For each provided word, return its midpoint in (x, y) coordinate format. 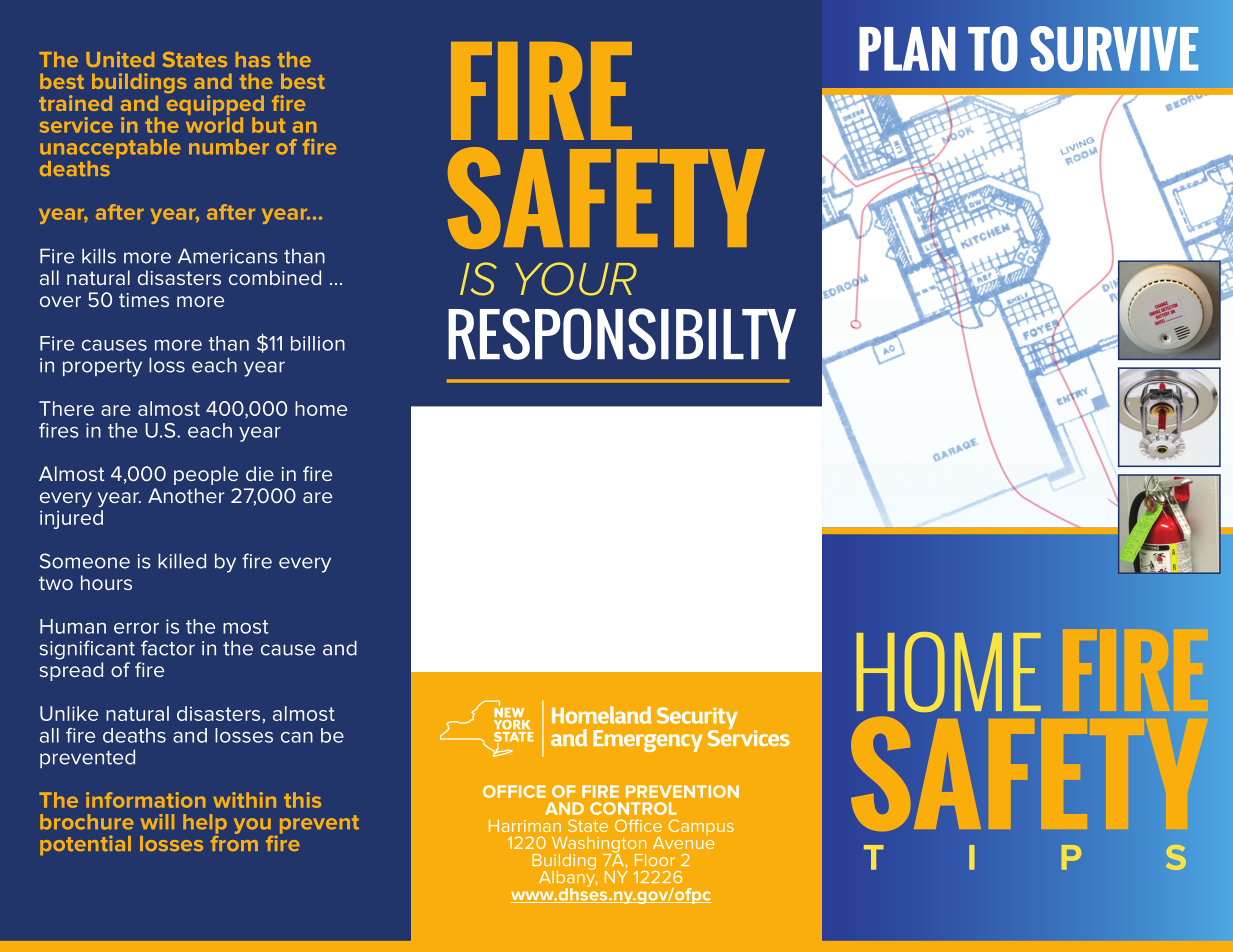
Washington (599, 845)
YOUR (576, 279)
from (234, 842)
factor (168, 648)
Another (186, 495)
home (321, 408)
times (144, 300)
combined (275, 277)
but (268, 125)
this (302, 800)
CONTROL (633, 808)
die (260, 473)
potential (85, 845)
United (120, 59)
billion (318, 343)
